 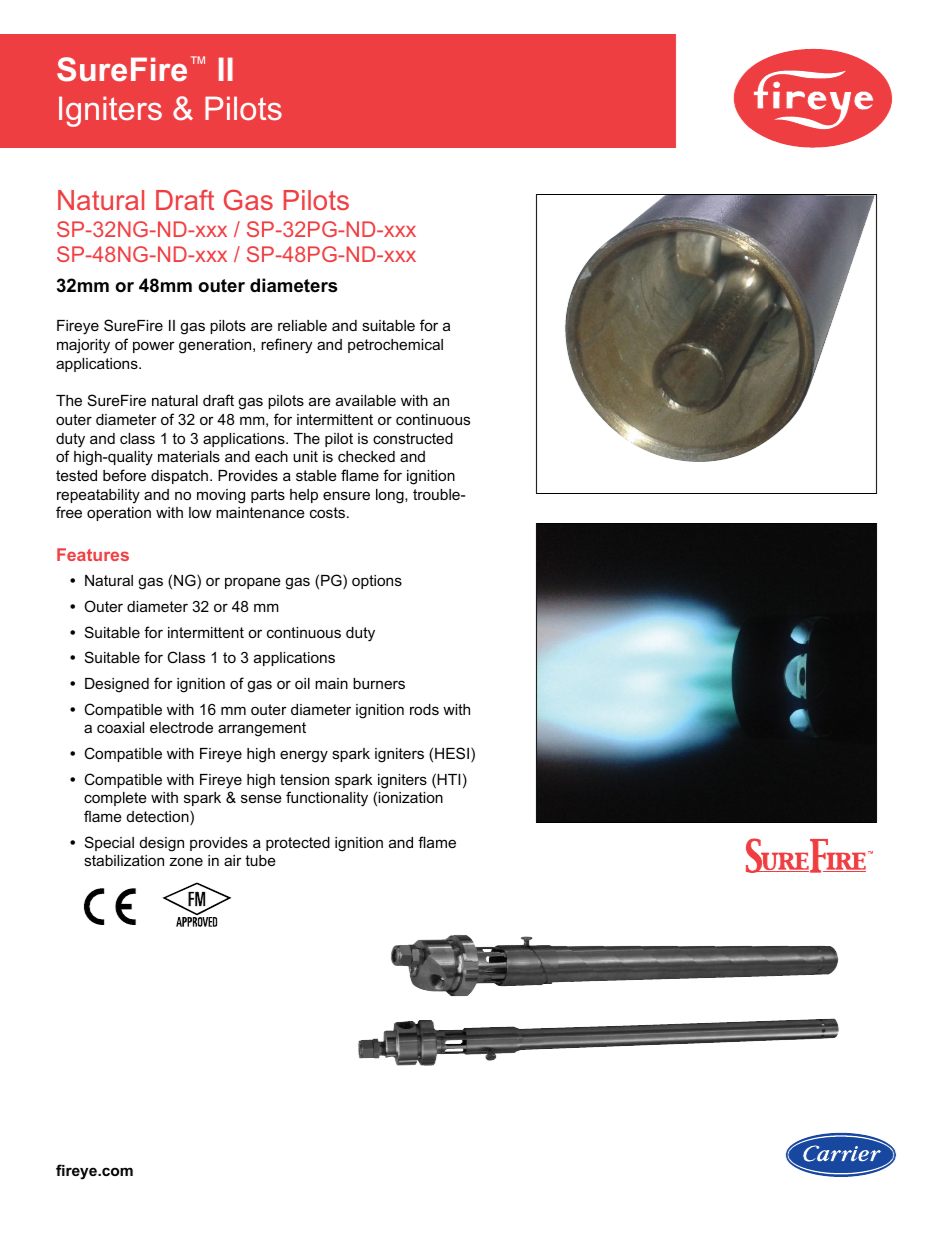 What do you see at coordinates (93, 554) in the page?
I see `Features` at bounding box center [93, 554].
